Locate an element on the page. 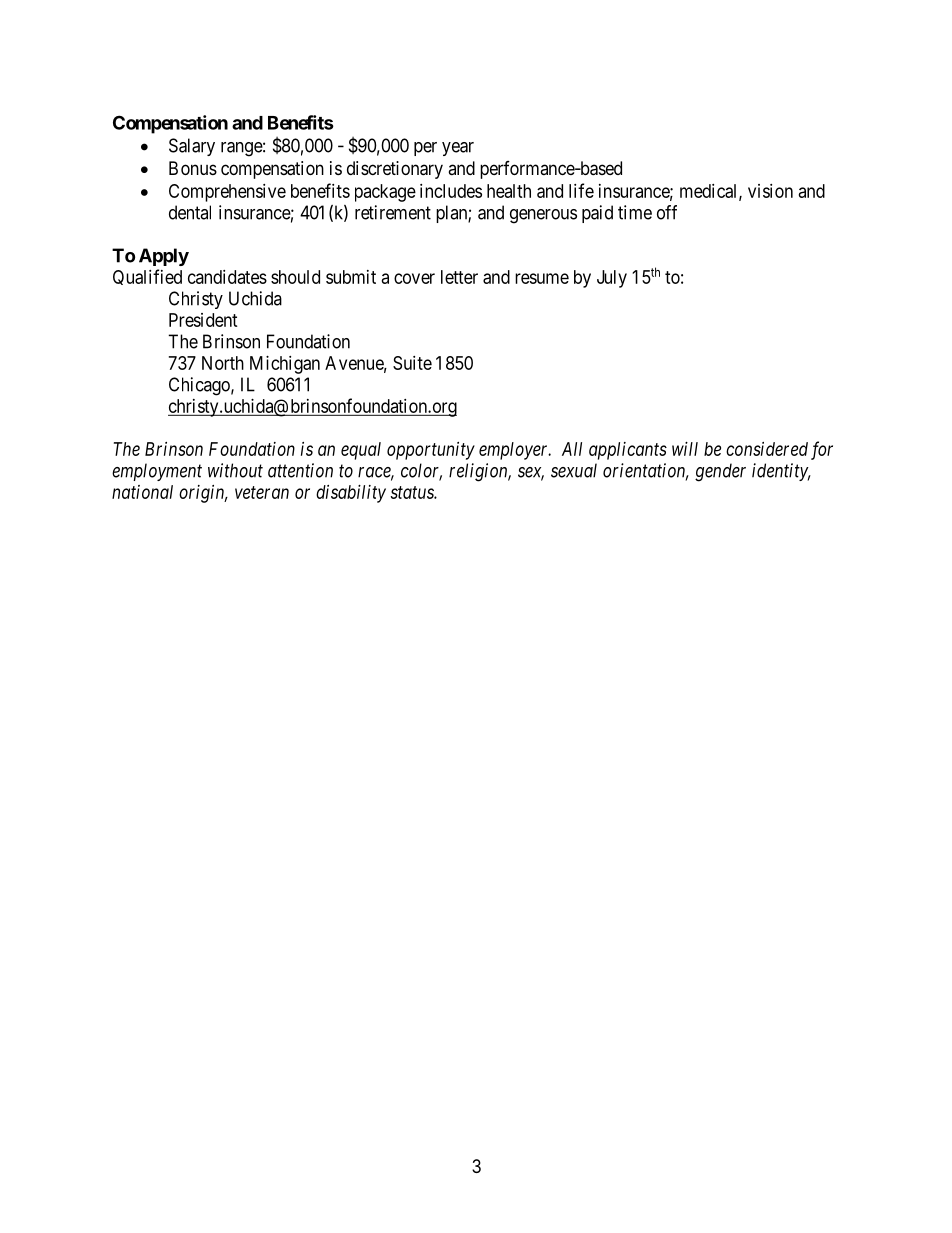 The width and height of the image is (952, 1233). Bonus is located at coordinates (193, 168).
